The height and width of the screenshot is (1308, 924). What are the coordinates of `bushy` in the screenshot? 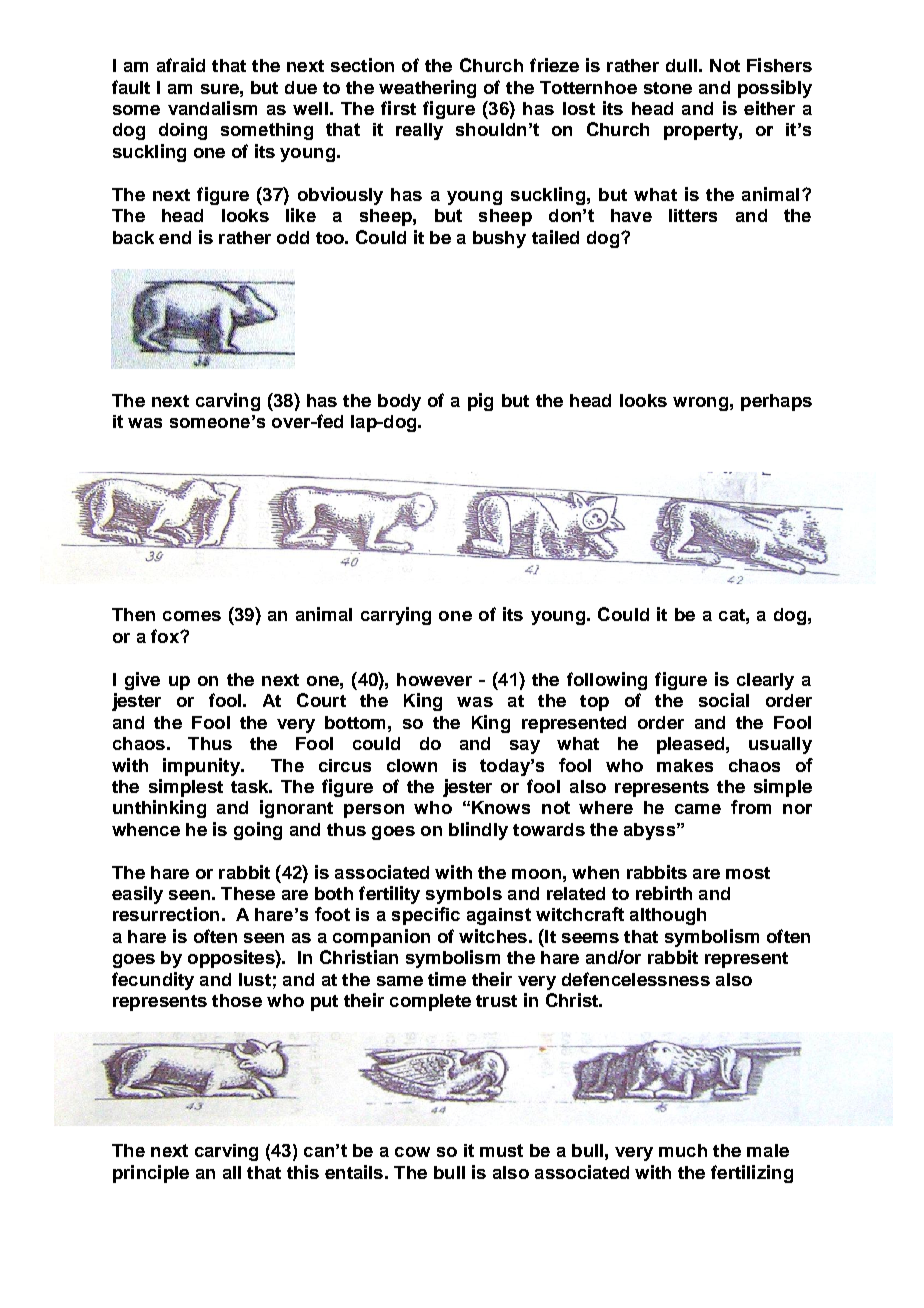 It's located at (499, 239).
